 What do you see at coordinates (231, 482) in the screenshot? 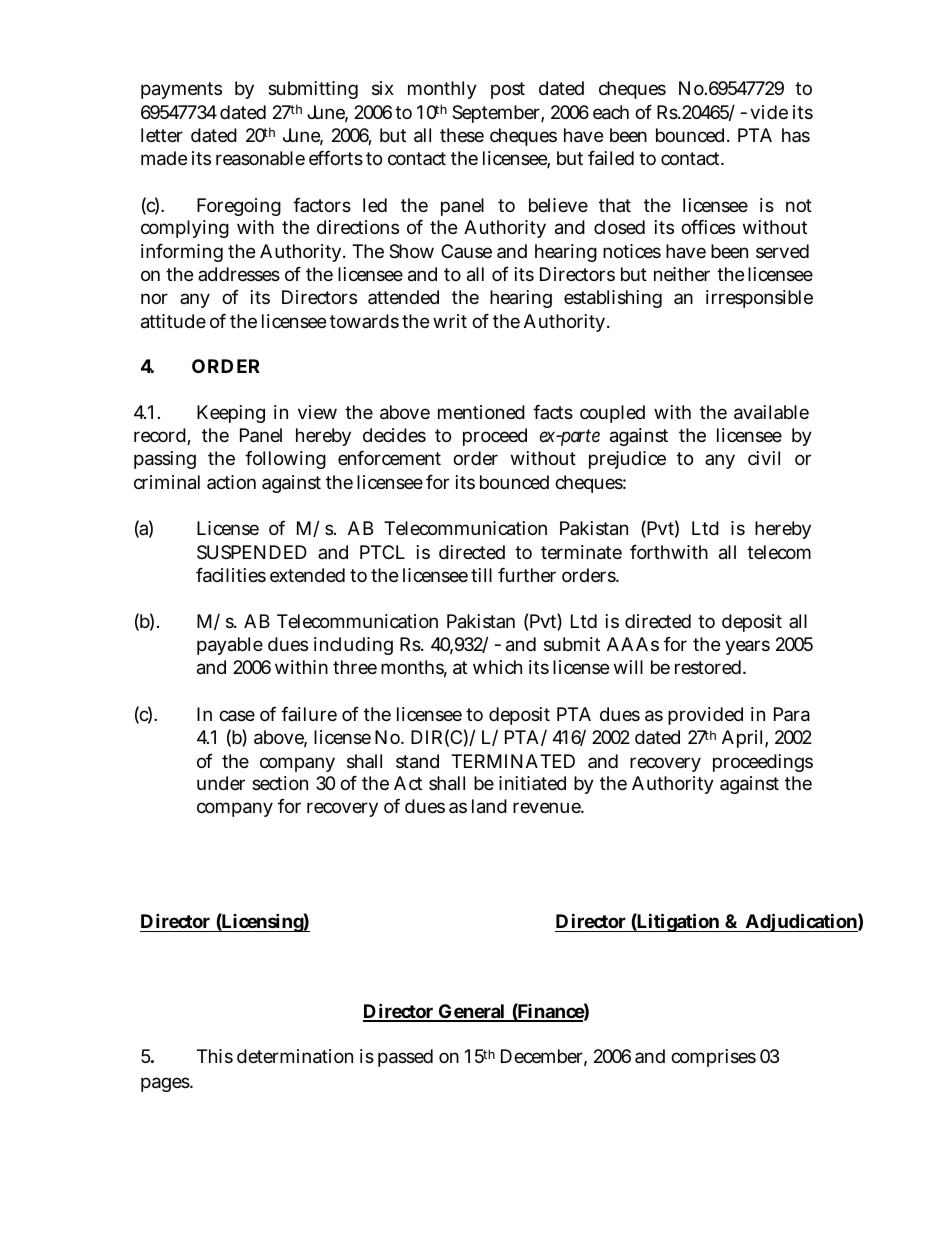
I see `action` at bounding box center [231, 482].
